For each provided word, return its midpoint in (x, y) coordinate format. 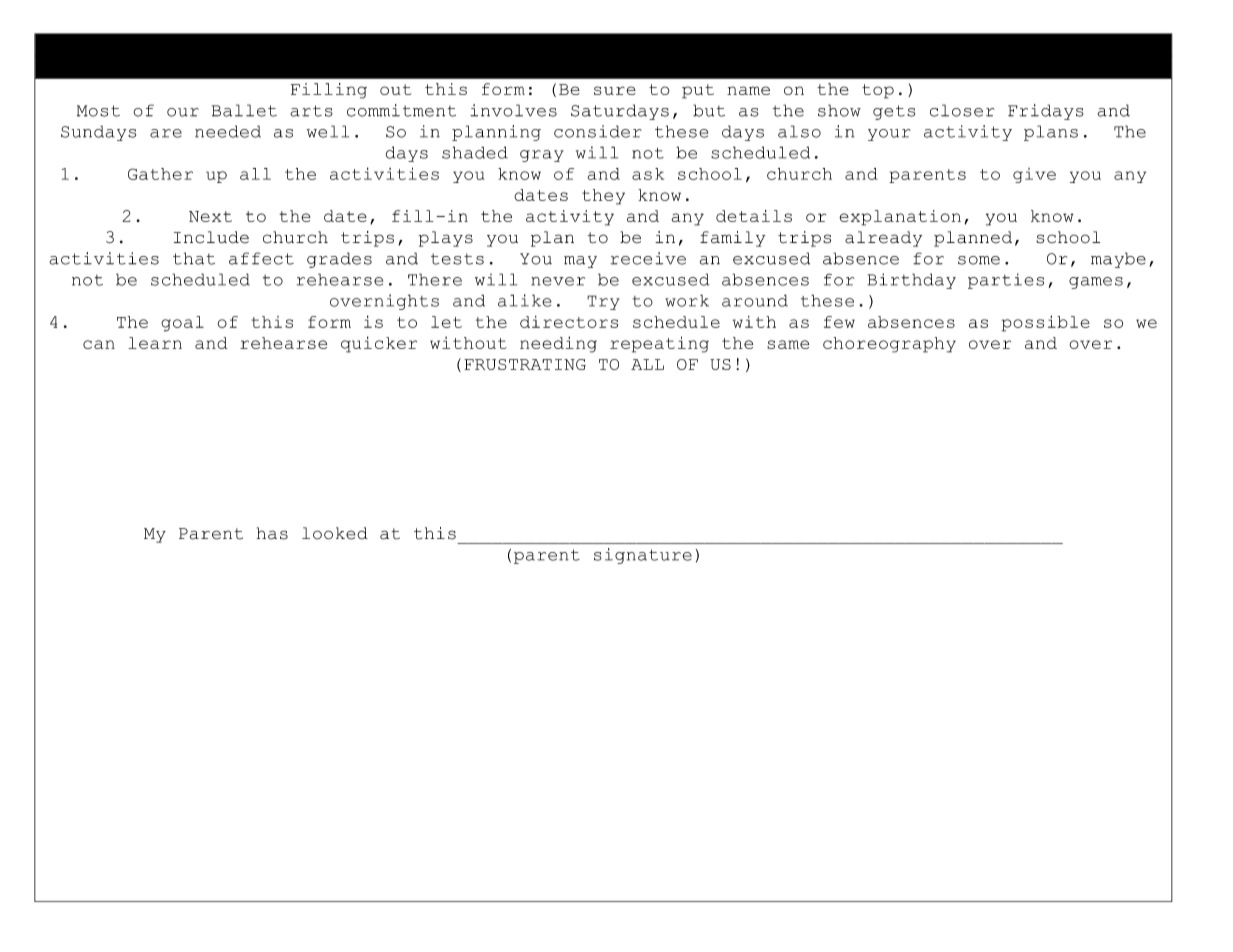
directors (569, 322)
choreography (889, 345)
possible (1045, 323)
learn (155, 343)
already (883, 239)
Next (210, 216)
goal (182, 324)
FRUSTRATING (525, 364)
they (603, 197)
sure (615, 90)
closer (962, 110)
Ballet (244, 110)
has (272, 533)
